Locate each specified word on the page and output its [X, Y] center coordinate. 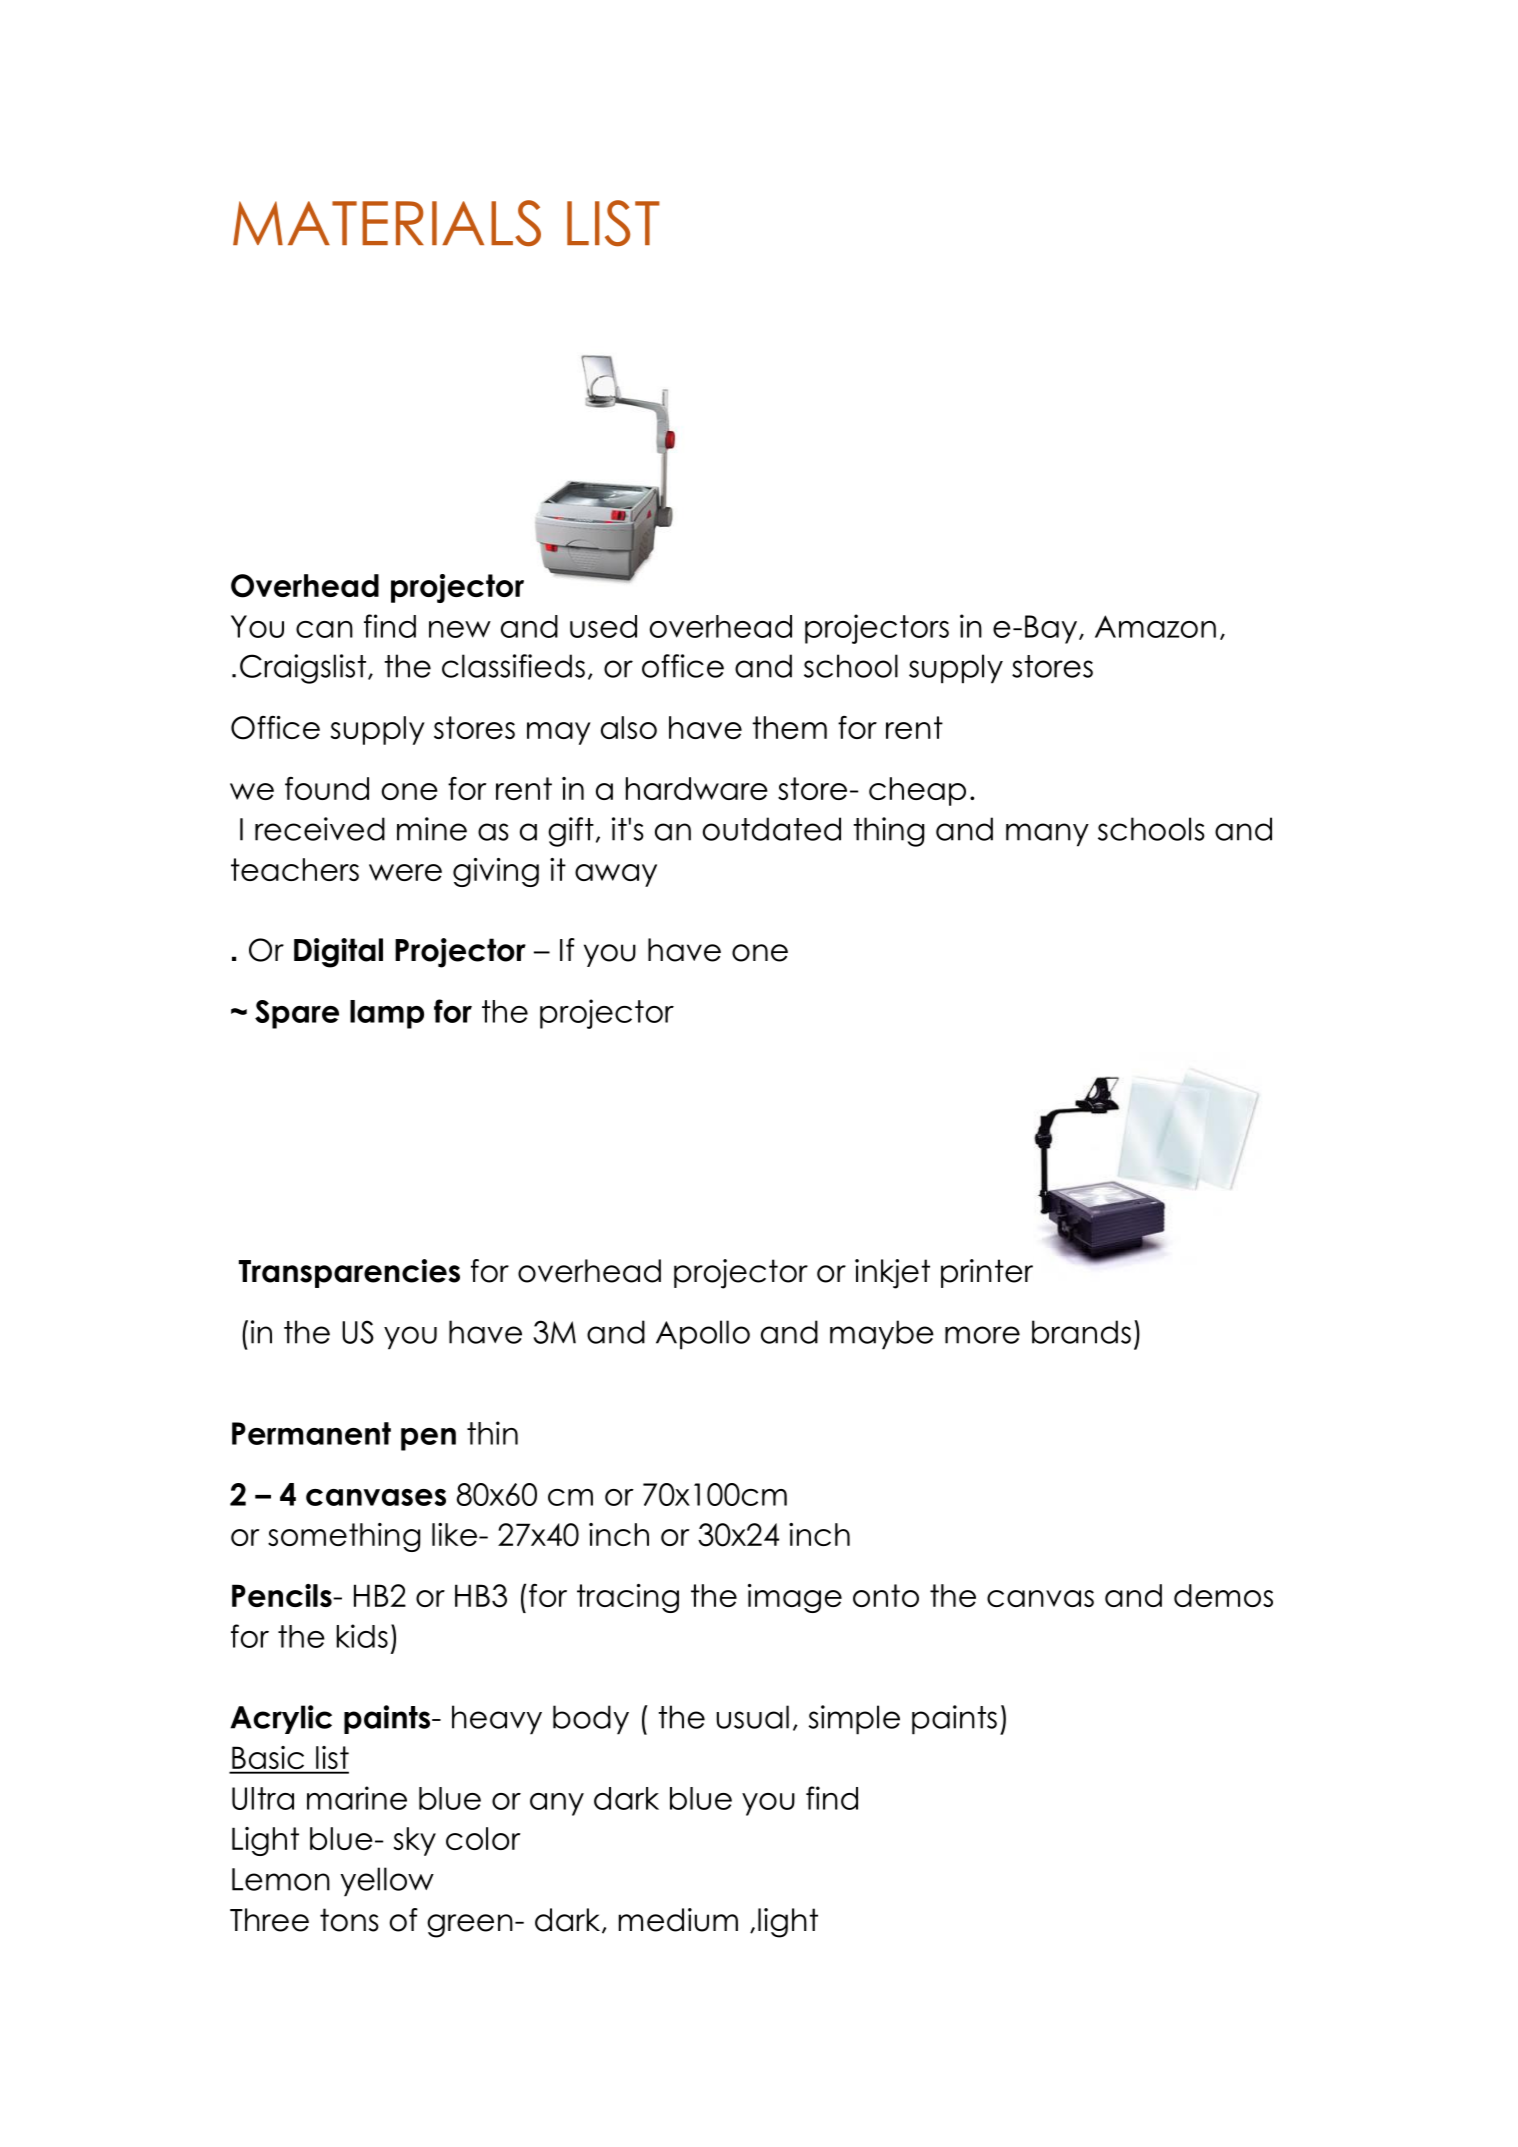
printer [987, 1273]
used [603, 626]
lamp [387, 1014]
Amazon [1155, 626]
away [616, 875]
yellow [387, 1882]
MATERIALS [387, 223]
